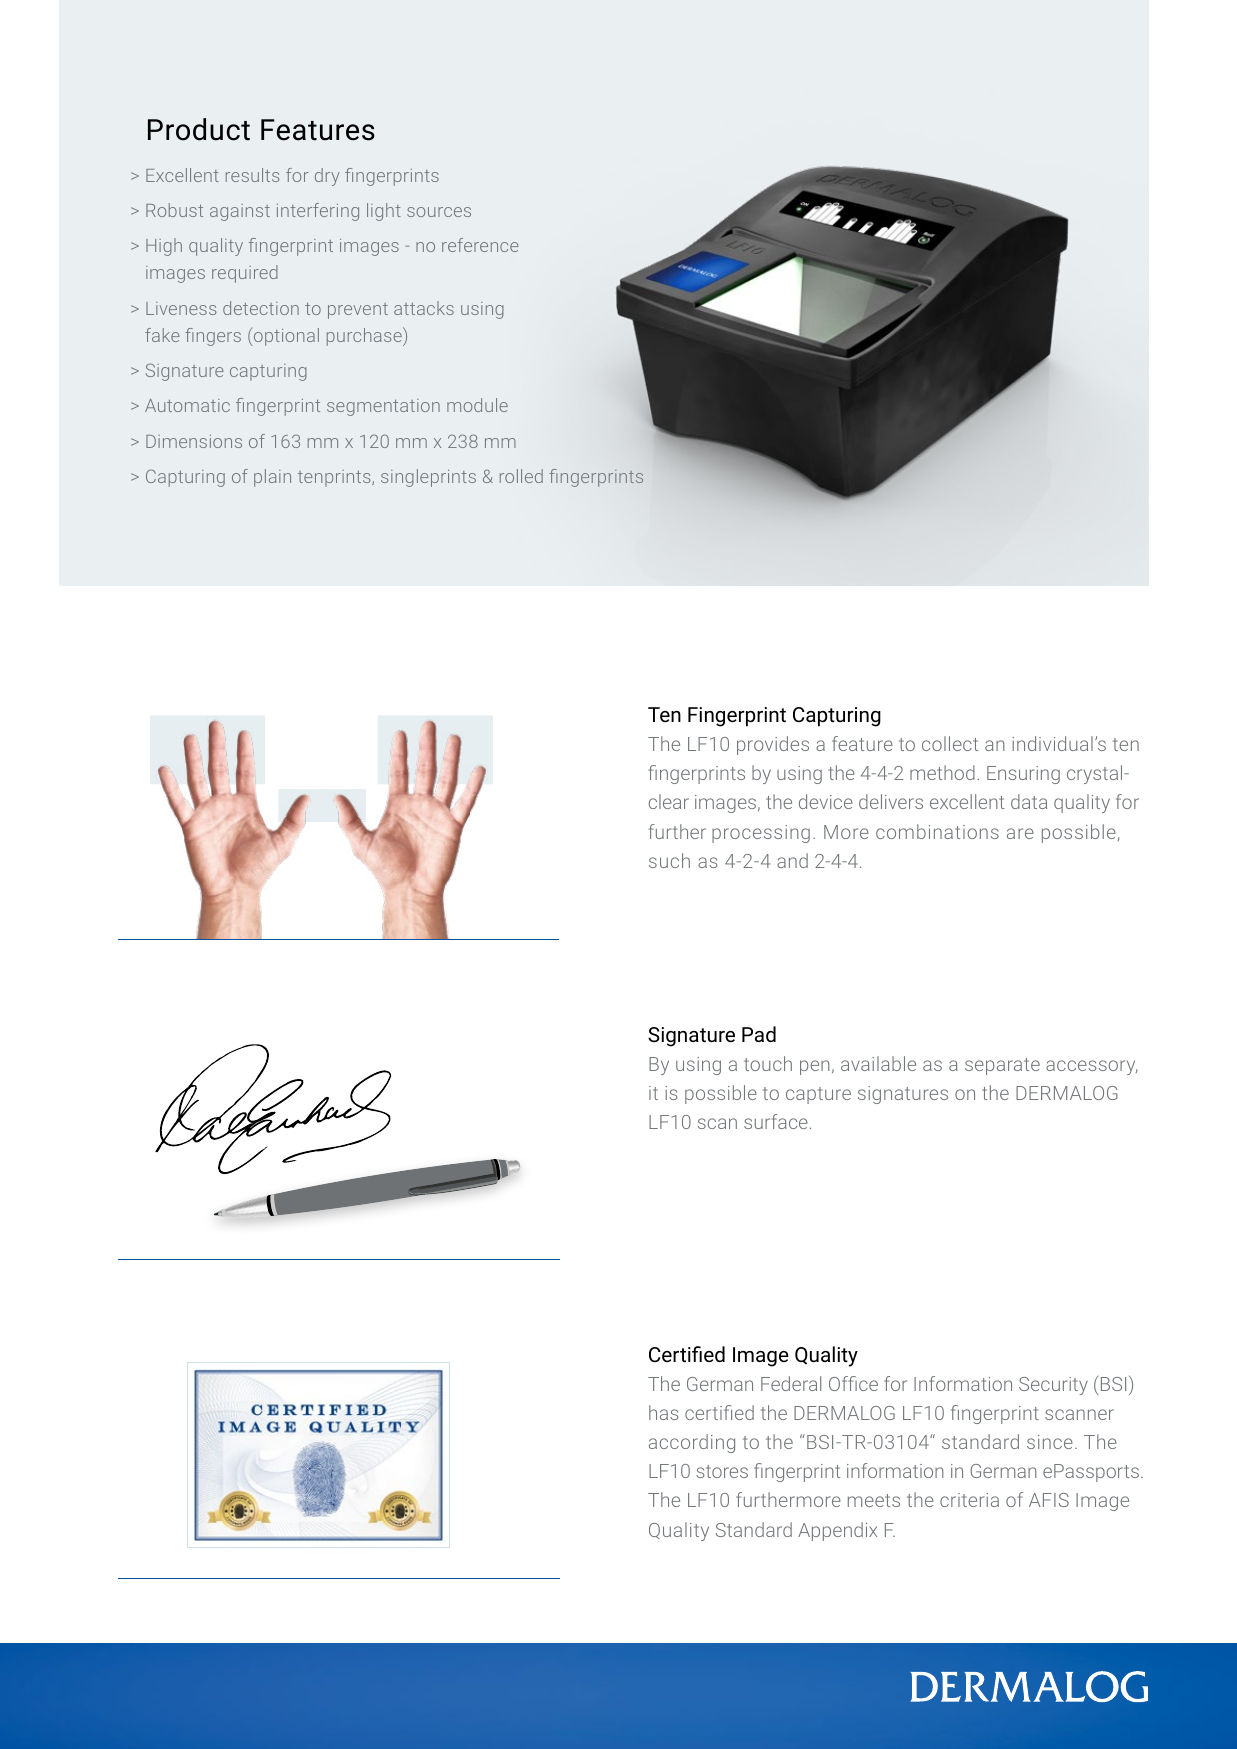 This document has width=1237, height=1749. Describe the element at coordinates (761, 834) in the document. I see `processing` at that location.
